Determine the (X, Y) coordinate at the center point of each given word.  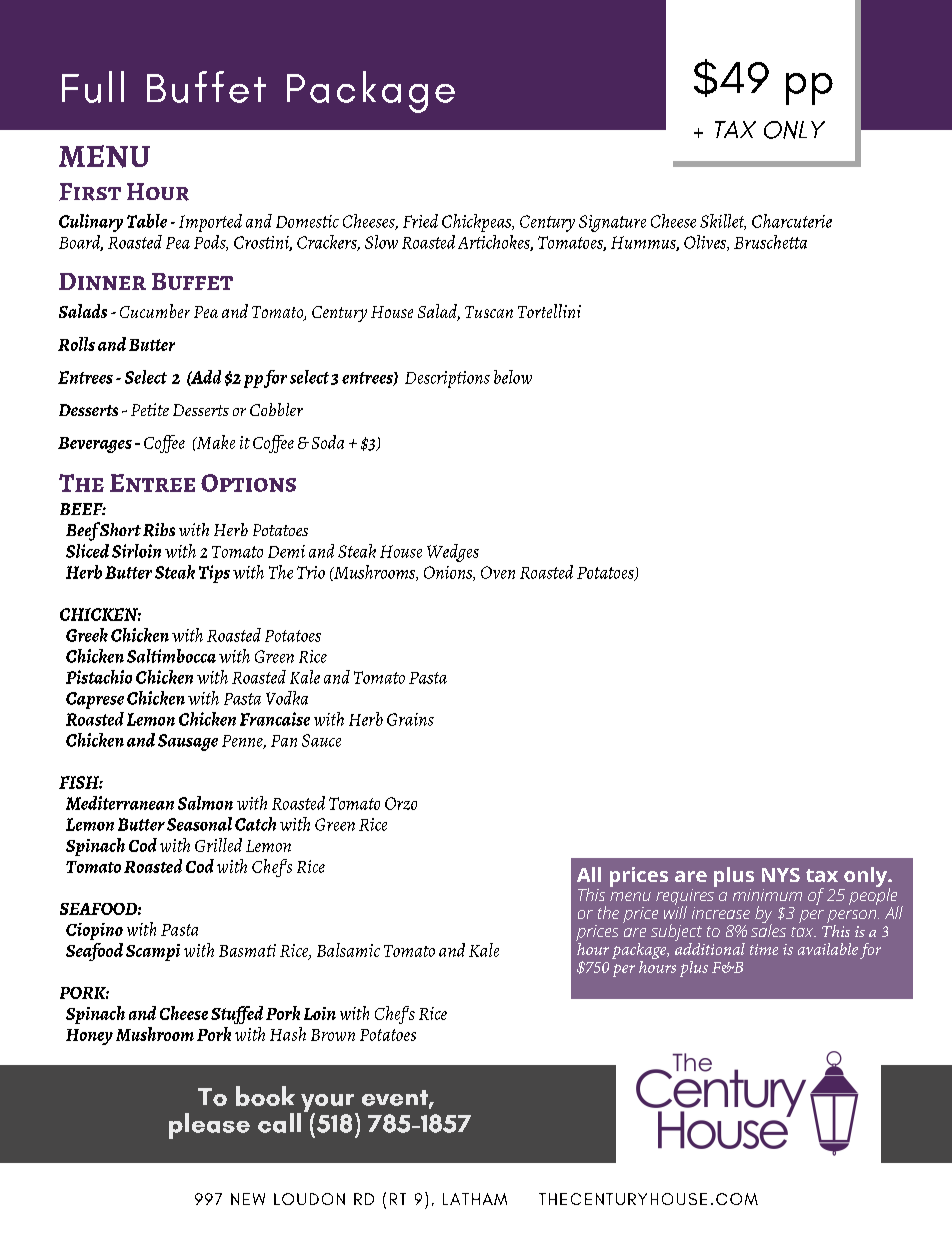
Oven (498, 572)
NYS (781, 875)
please (209, 1126)
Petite (150, 409)
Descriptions (447, 379)
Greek (87, 635)
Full (93, 87)
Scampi (153, 952)
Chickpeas (478, 223)
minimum (767, 895)
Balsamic (348, 950)
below (513, 377)
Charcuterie (792, 221)
